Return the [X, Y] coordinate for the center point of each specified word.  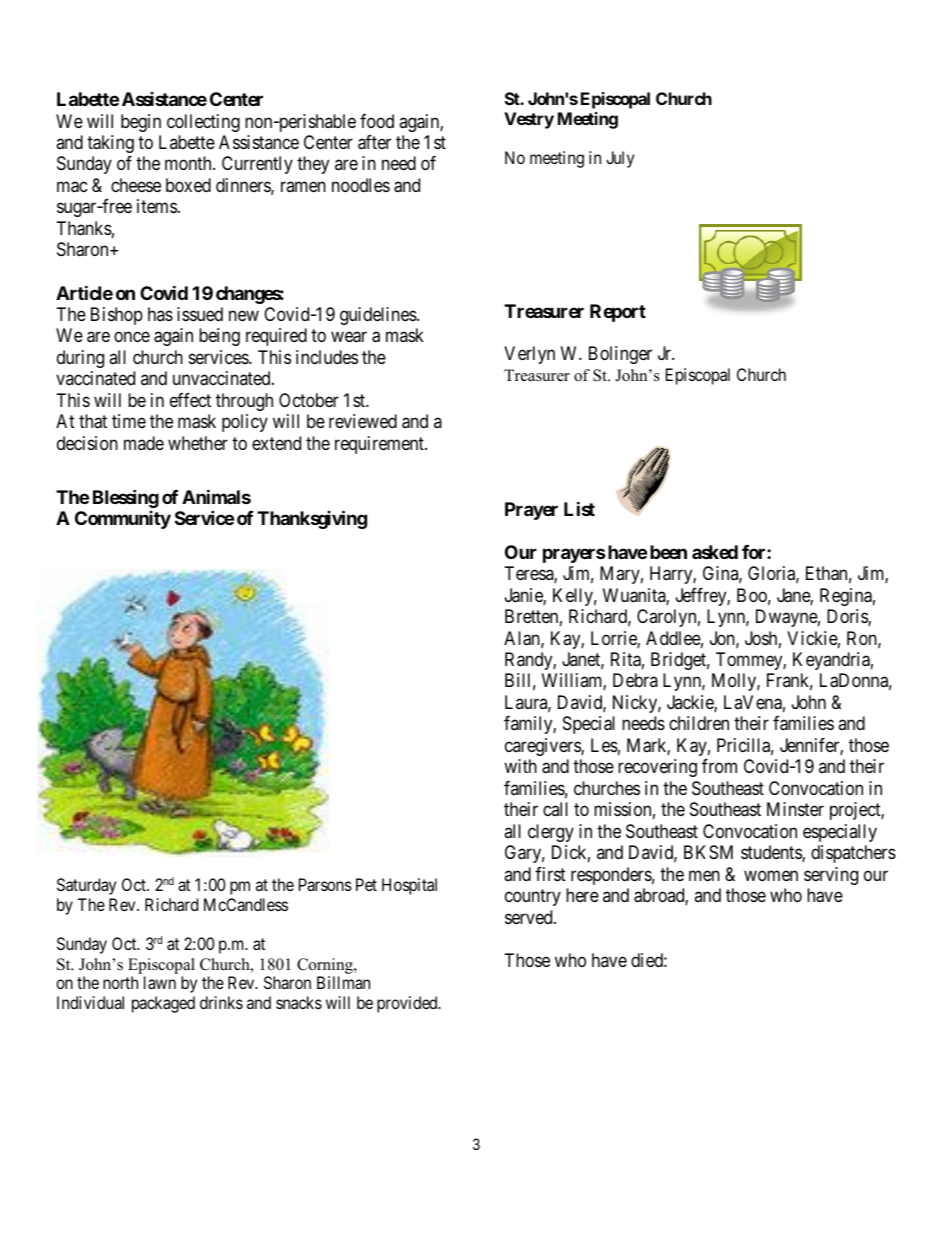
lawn [160, 982]
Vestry [529, 120]
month [189, 163]
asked [715, 552]
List [579, 508]
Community [123, 520]
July [620, 159]
